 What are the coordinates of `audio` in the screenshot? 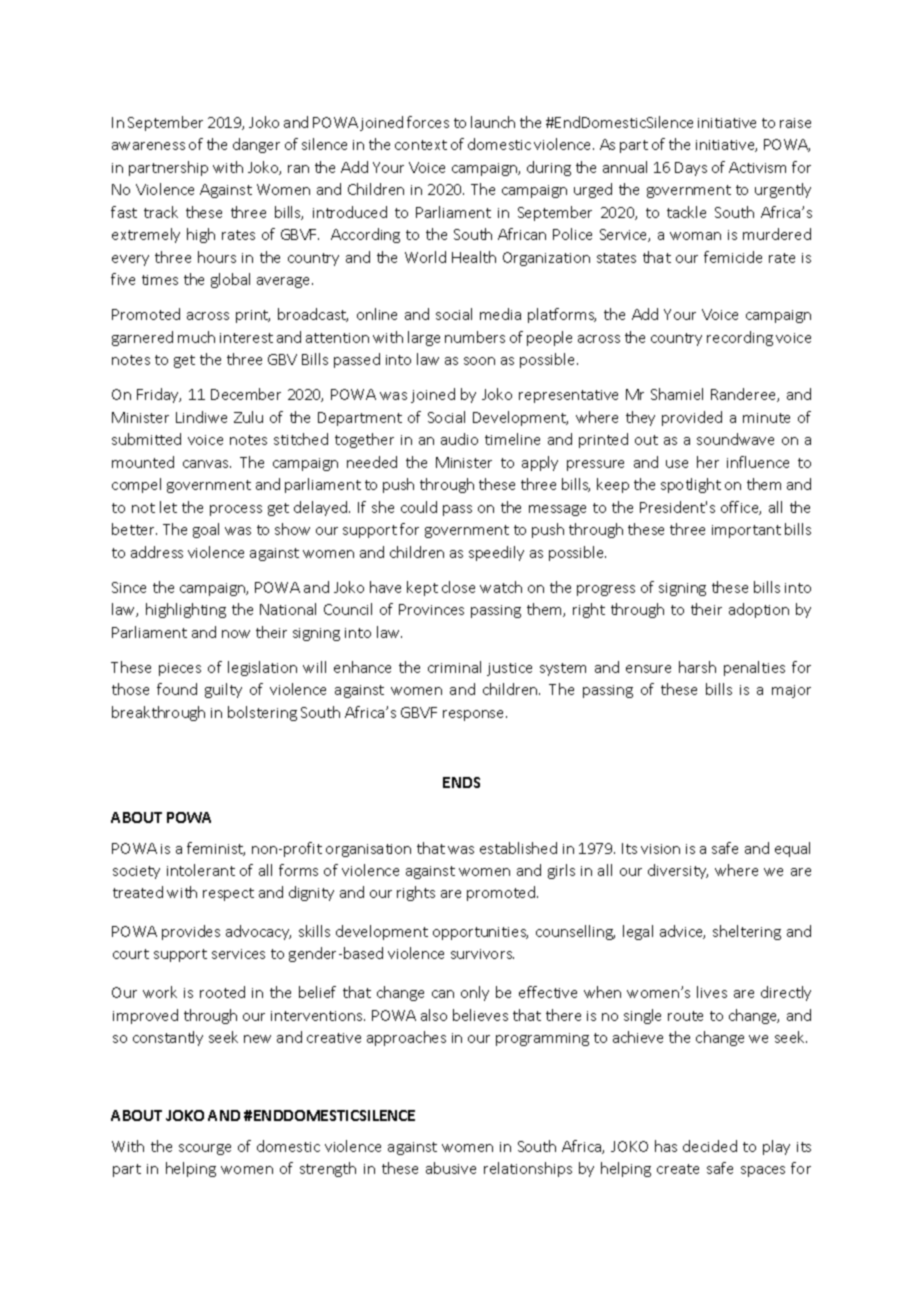 It's located at (459, 439).
